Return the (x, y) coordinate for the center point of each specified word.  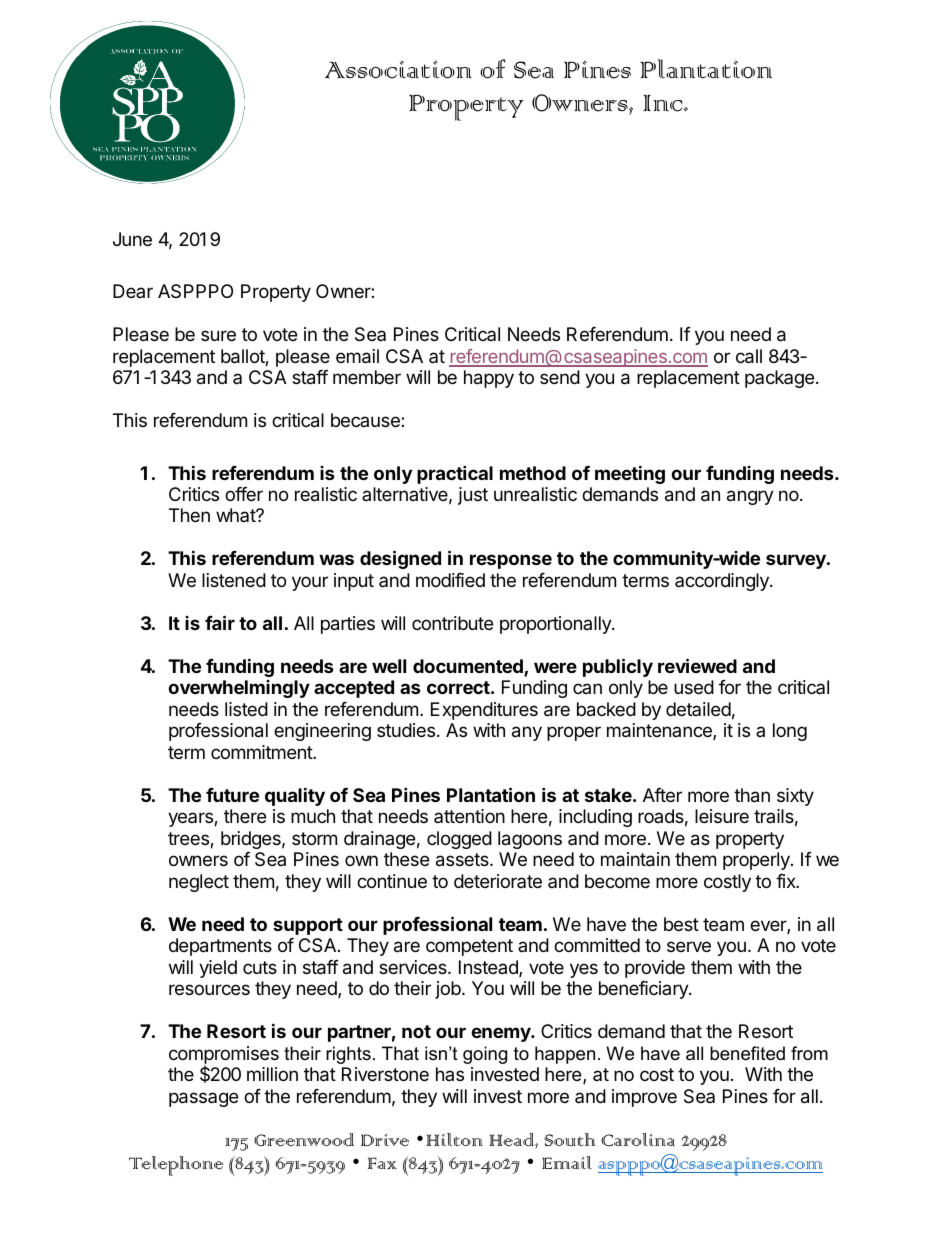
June (132, 239)
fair (220, 622)
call (749, 356)
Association (398, 69)
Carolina (638, 1140)
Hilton (454, 1139)
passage (203, 1099)
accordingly (723, 582)
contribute (452, 623)
